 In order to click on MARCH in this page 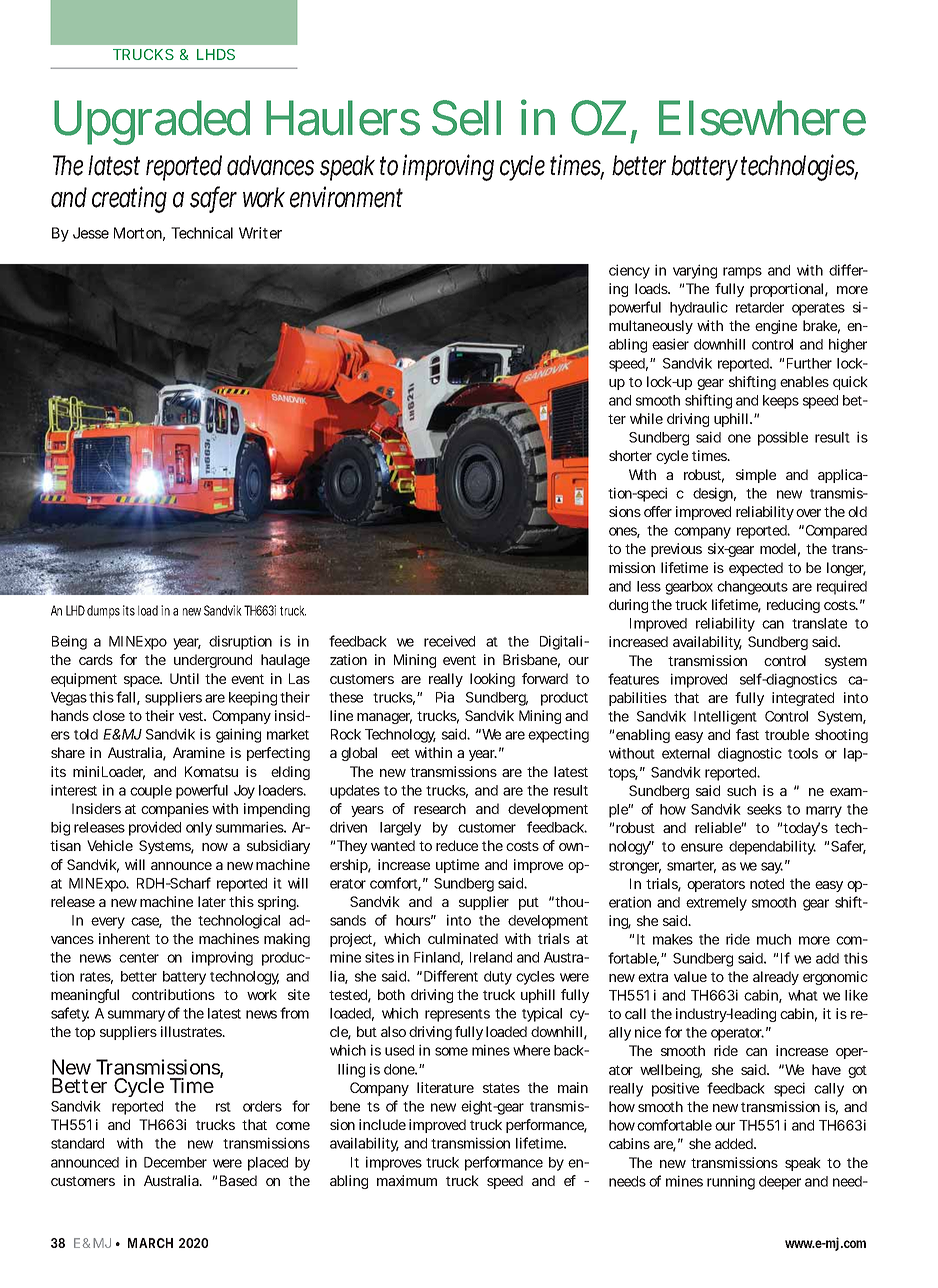, I will do `click(150, 1243)`.
